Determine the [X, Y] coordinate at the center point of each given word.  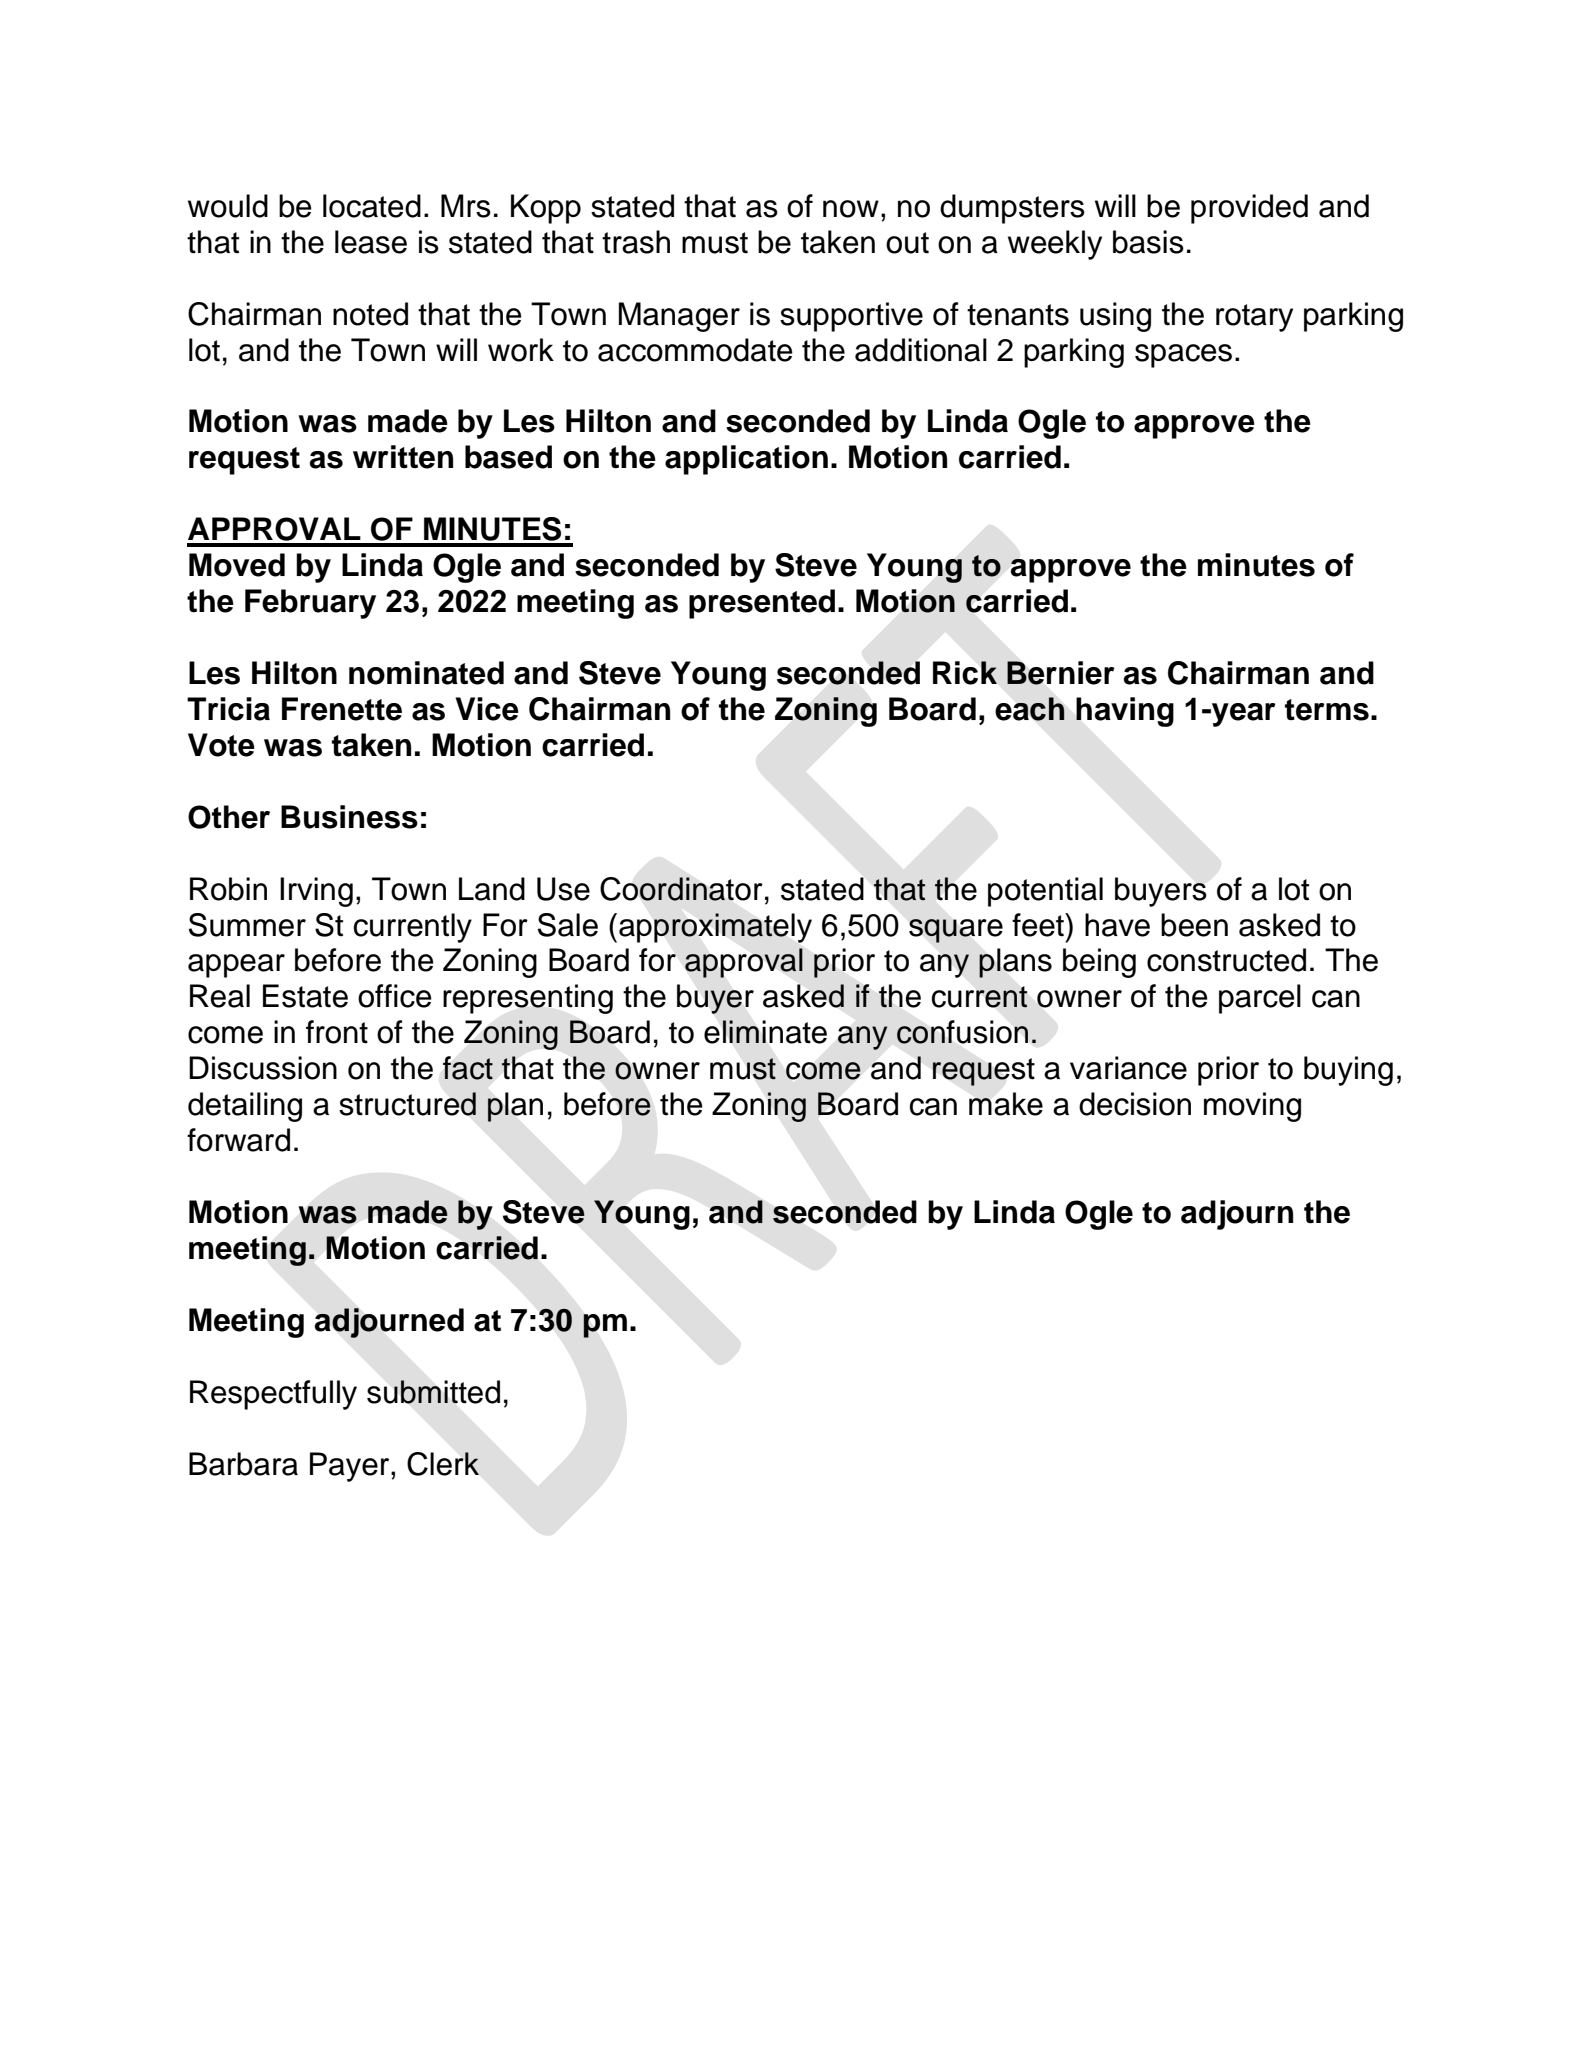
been [1194, 925]
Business [349, 817]
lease [371, 242]
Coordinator [681, 889]
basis [1148, 242]
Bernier [1061, 673]
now [851, 209]
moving [1252, 1107]
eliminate [765, 1032]
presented [762, 604]
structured [407, 1104]
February [310, 604]
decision [1135, 1104]
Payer [351, 1467]
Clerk [443, 1464]
